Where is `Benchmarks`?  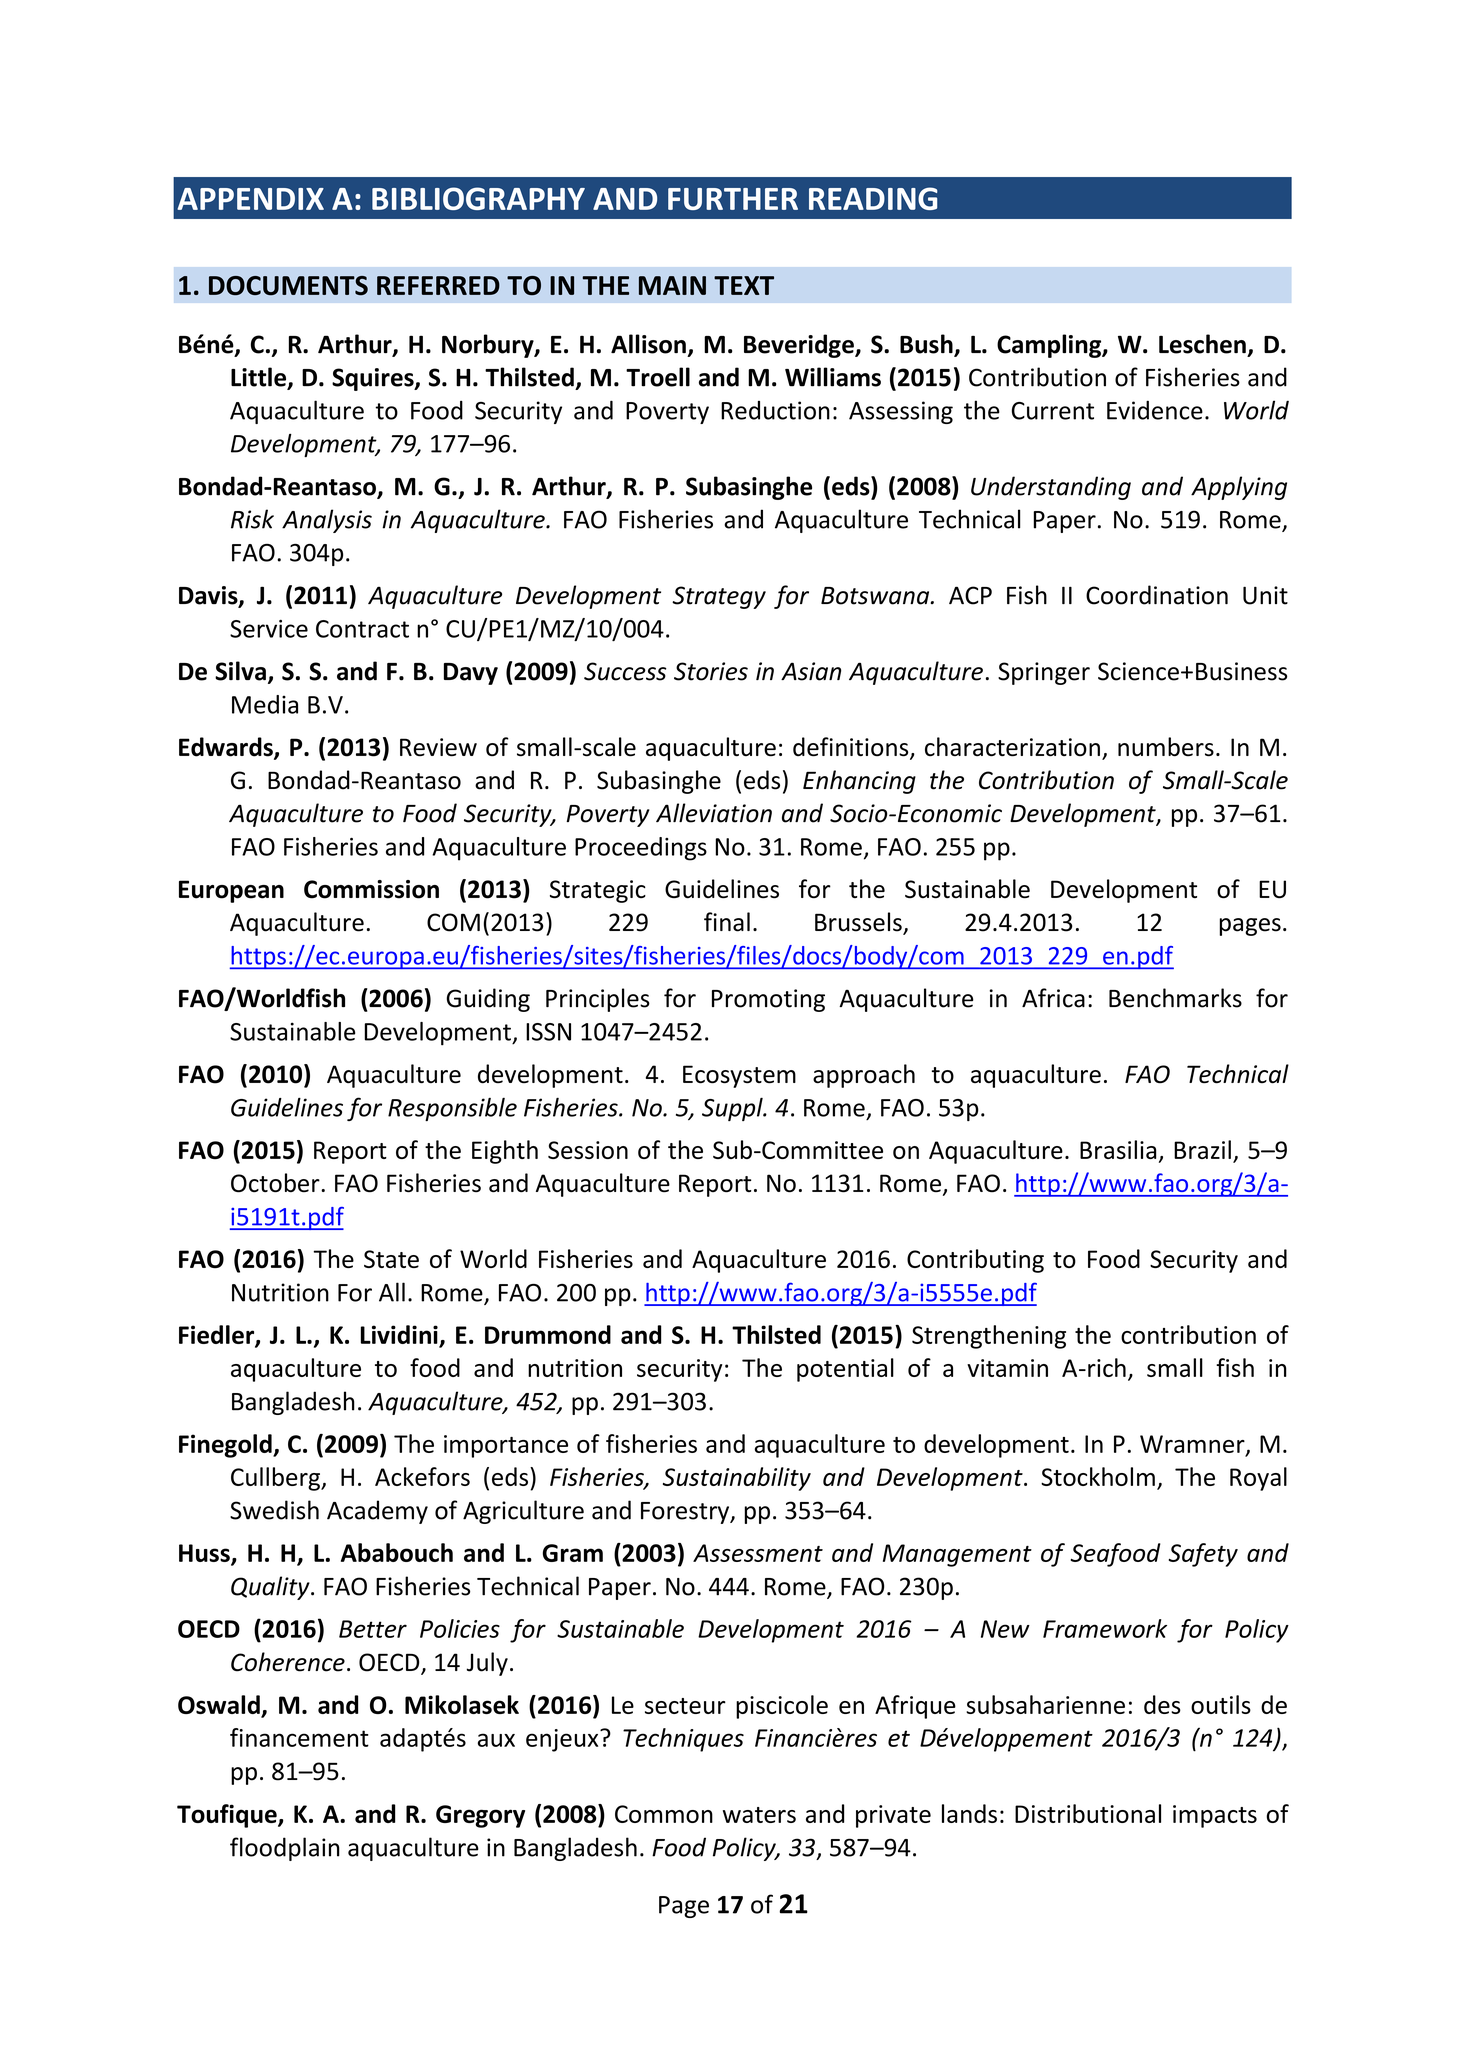
Benchmarks is located at coordinates (1175, 998).
